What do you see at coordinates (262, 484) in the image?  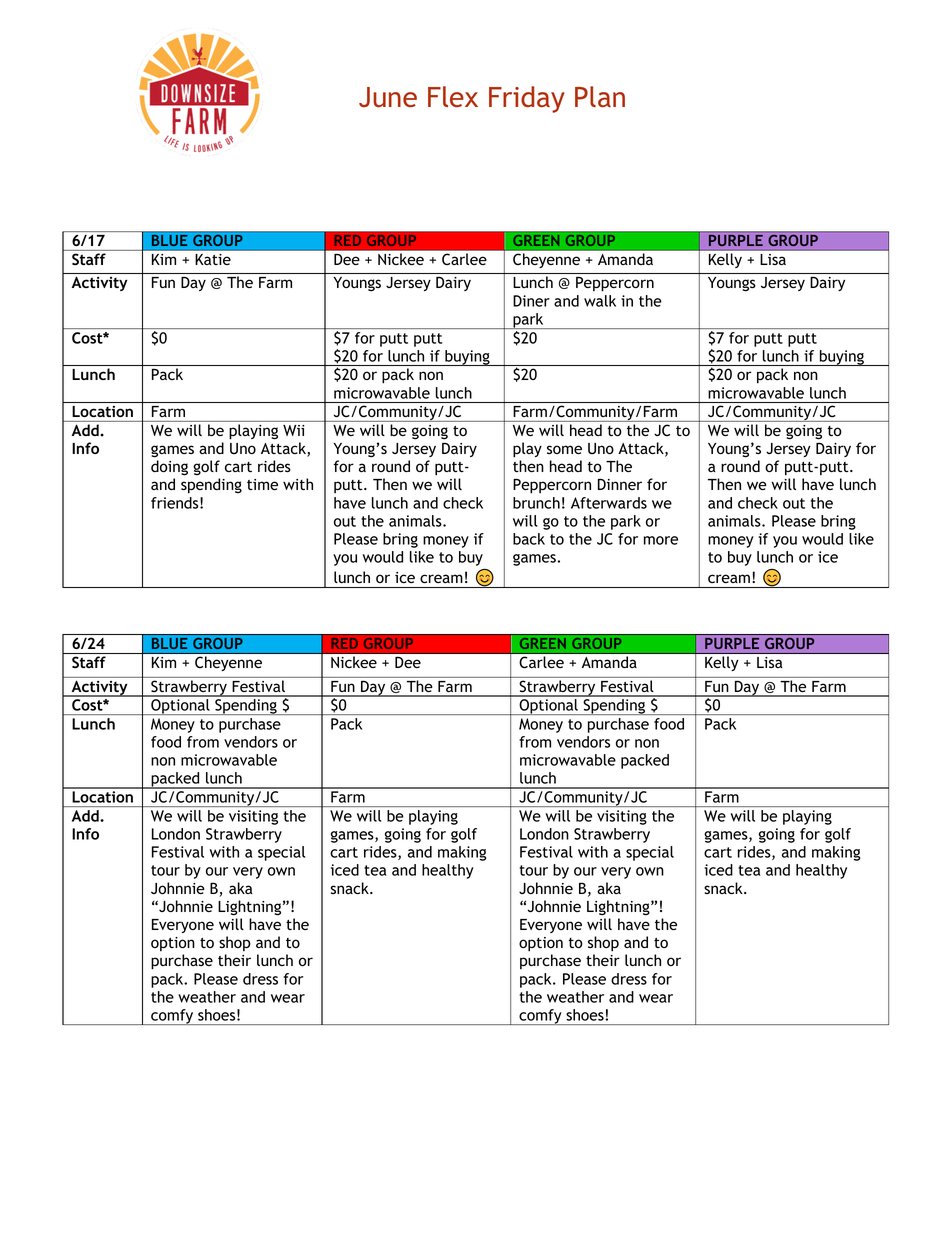 I see `time` at bounding box center [262, 484].
